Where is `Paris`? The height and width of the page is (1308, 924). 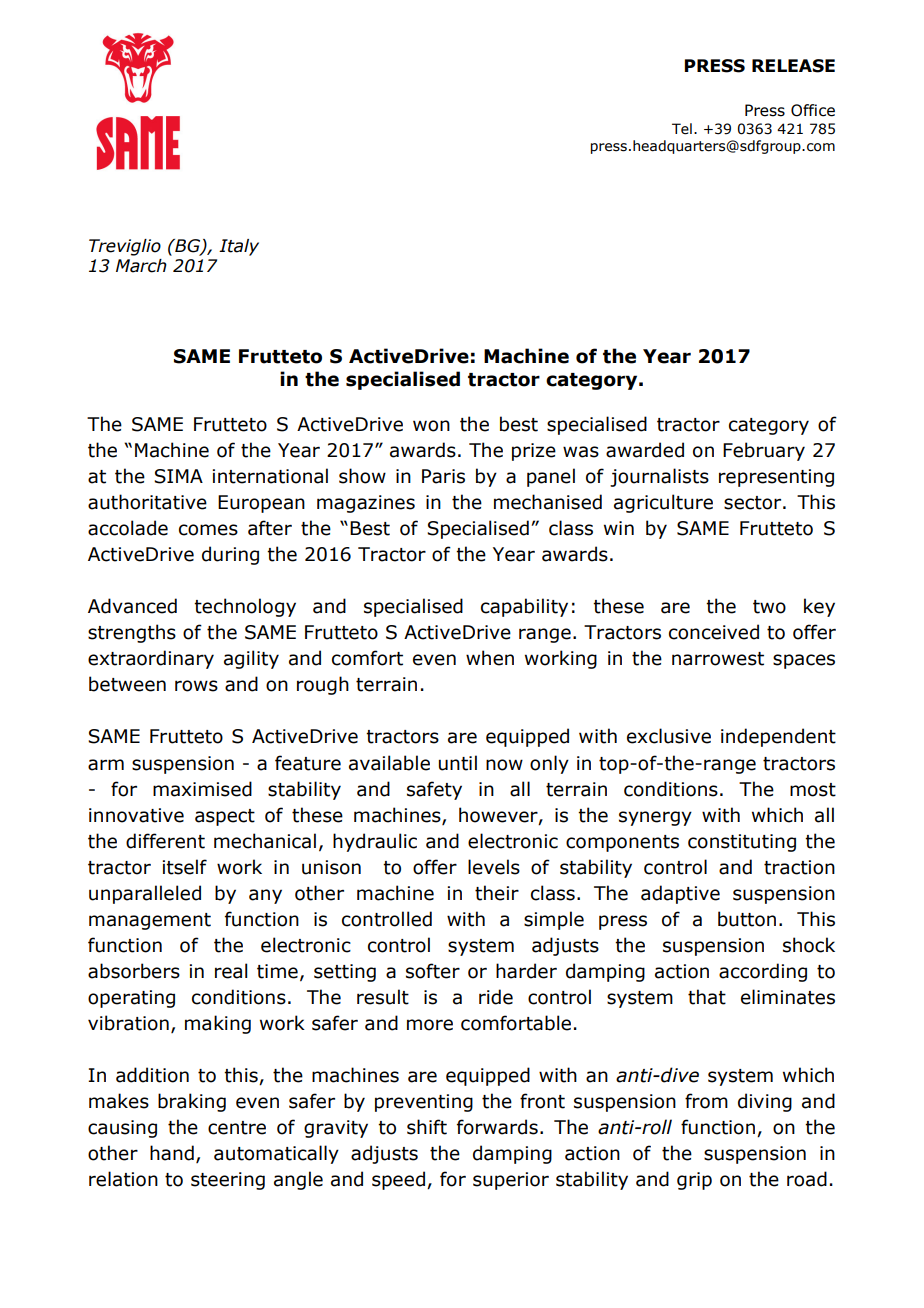
Paris is located at coordinates (443, 476).
